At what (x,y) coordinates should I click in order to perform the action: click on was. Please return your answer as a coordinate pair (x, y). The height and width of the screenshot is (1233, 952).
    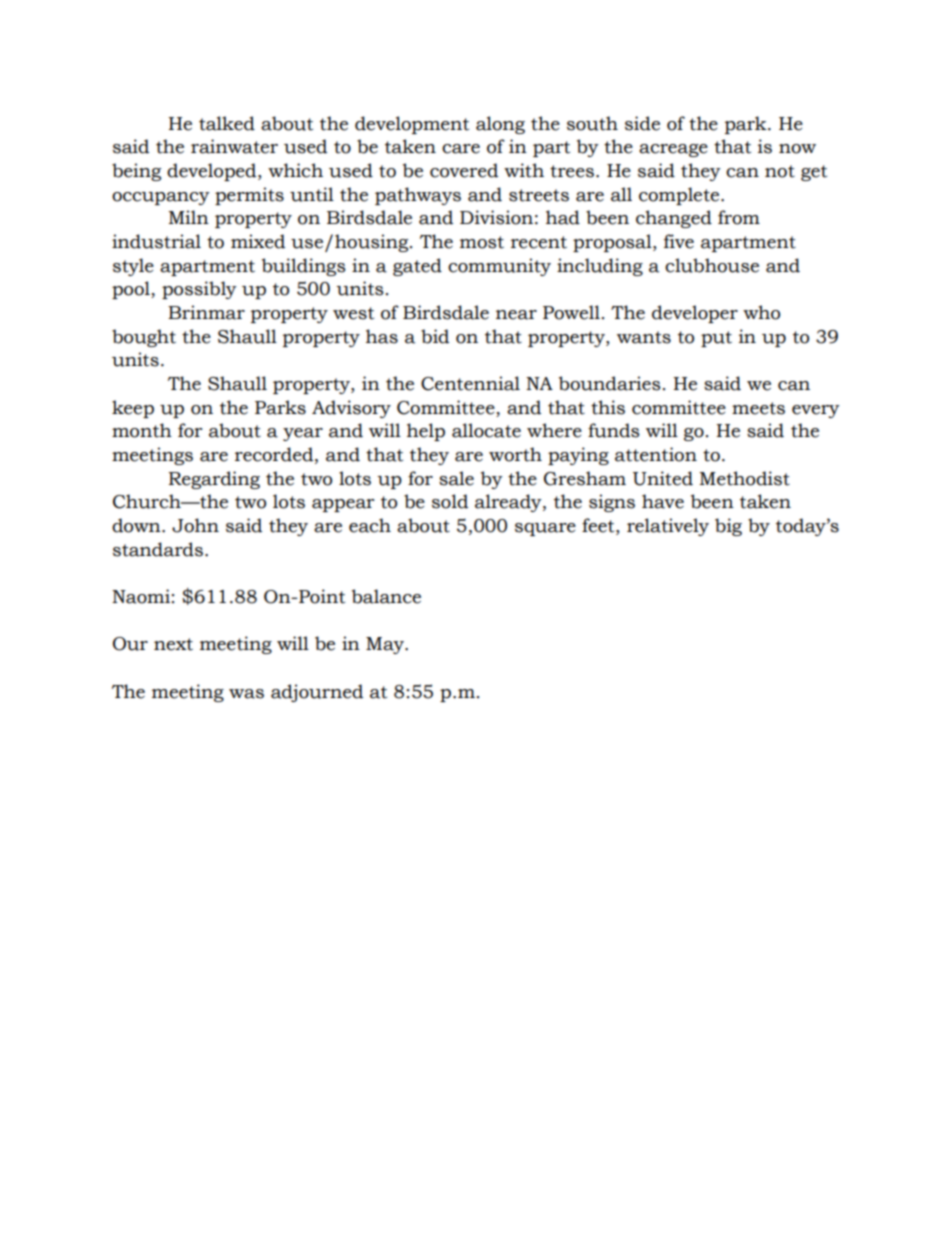
    Looking at the image, I should click on (246, 694).
